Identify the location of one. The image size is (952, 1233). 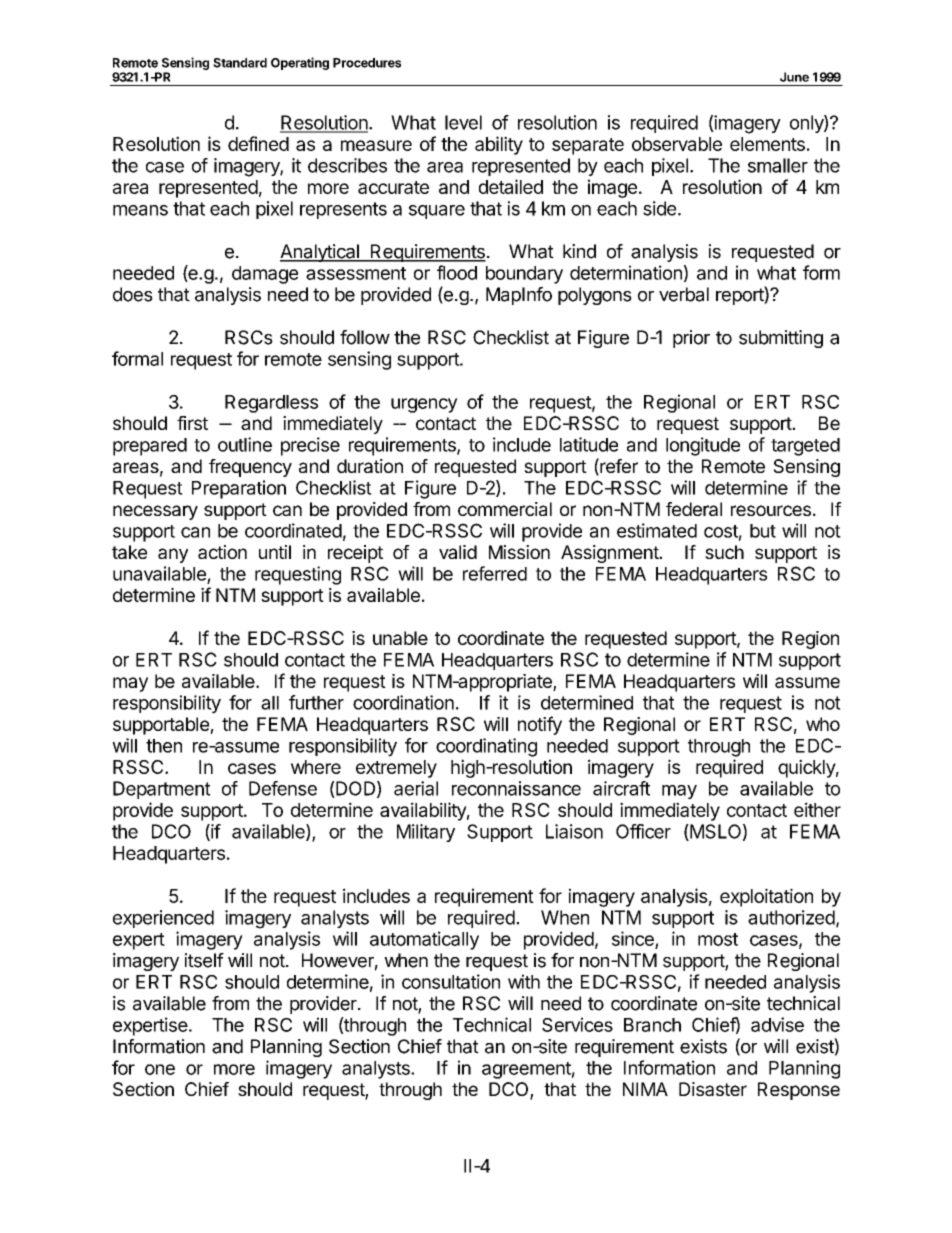
(160, 1069).
